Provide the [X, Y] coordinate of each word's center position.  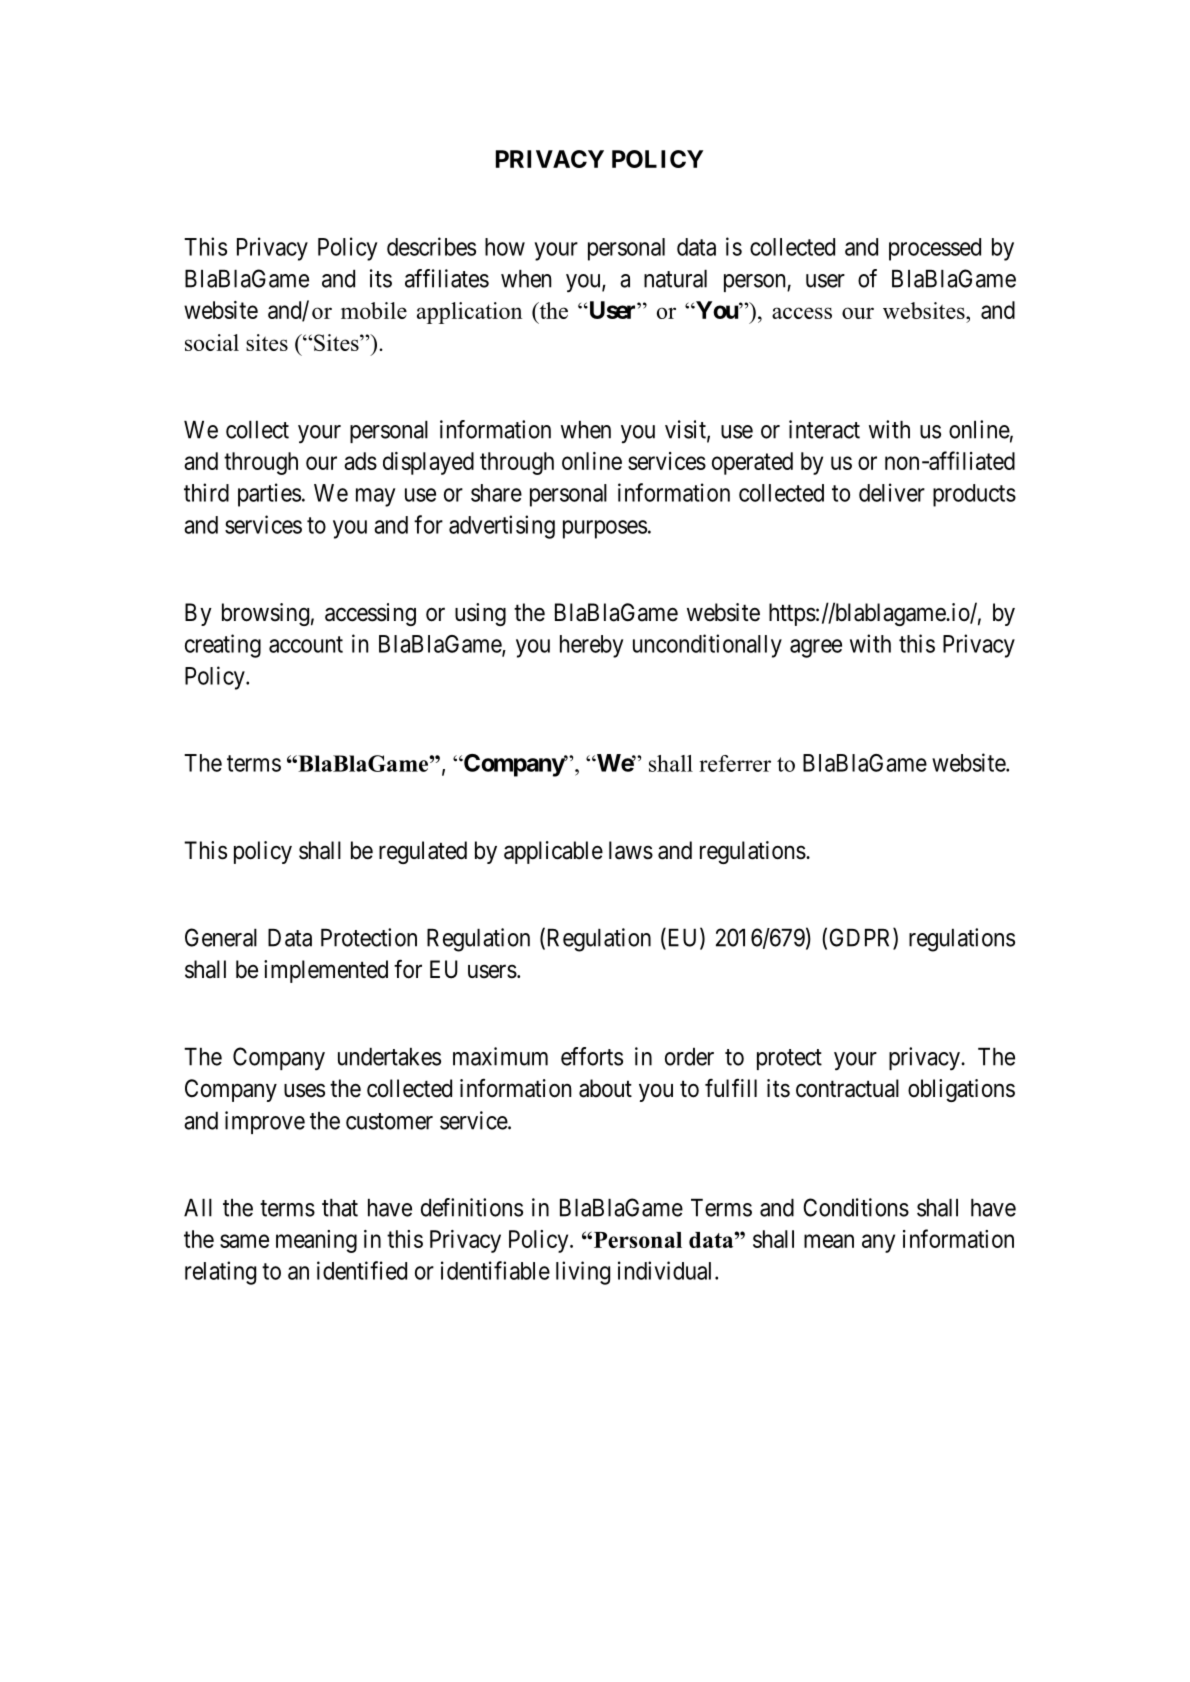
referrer [735, 763]
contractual [847, 1088]
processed [935, 249]
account [306, 644]
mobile [374, 310]
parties [269, 495]
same [244, 1241]
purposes [605, 529]
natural [675, 279]
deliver [892, 492]
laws [631, 850]
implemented [326, 971]
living [583, 1273]
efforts [592, 1056]
